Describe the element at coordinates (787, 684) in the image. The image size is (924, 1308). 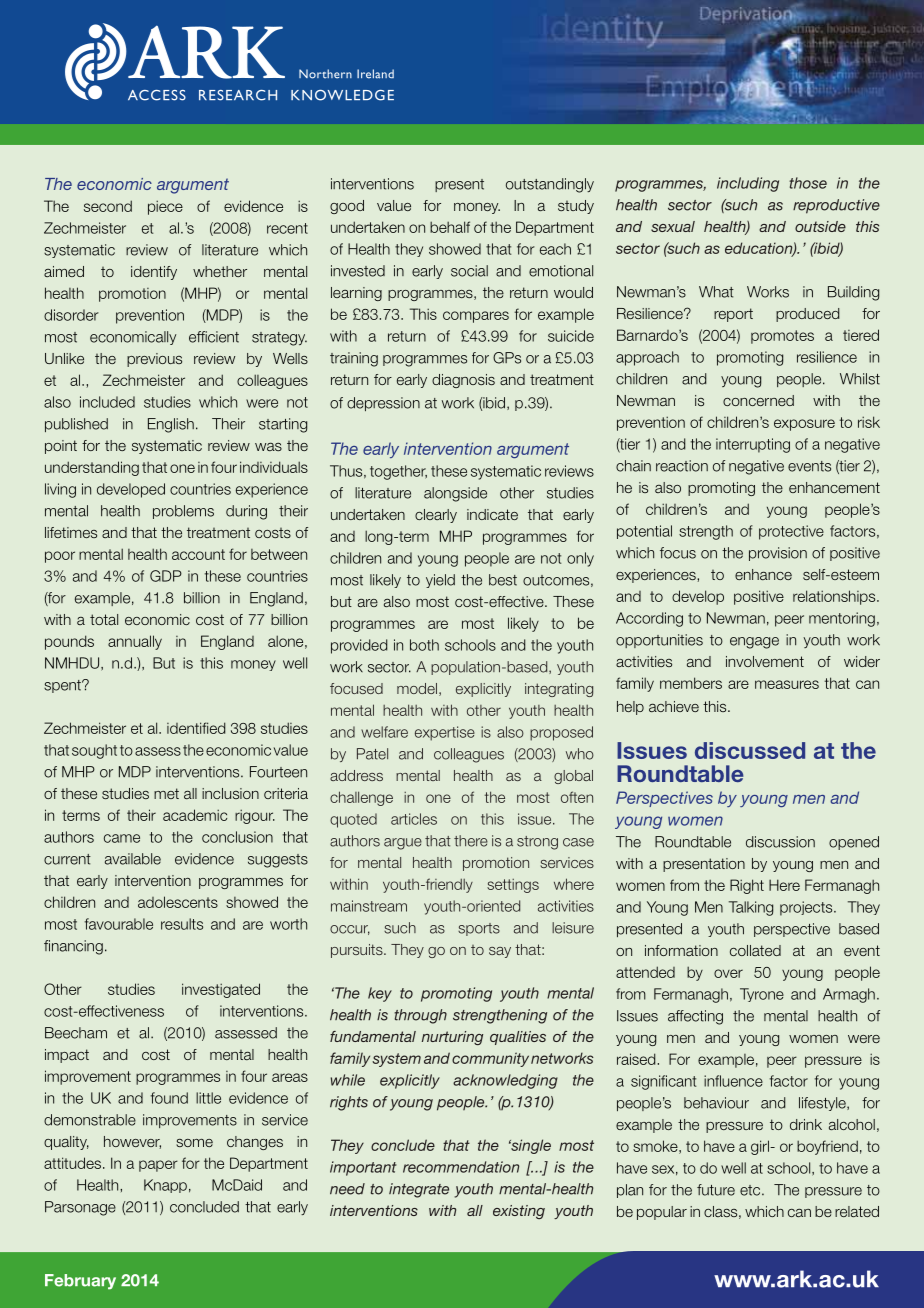
I see `measures` at that location.
